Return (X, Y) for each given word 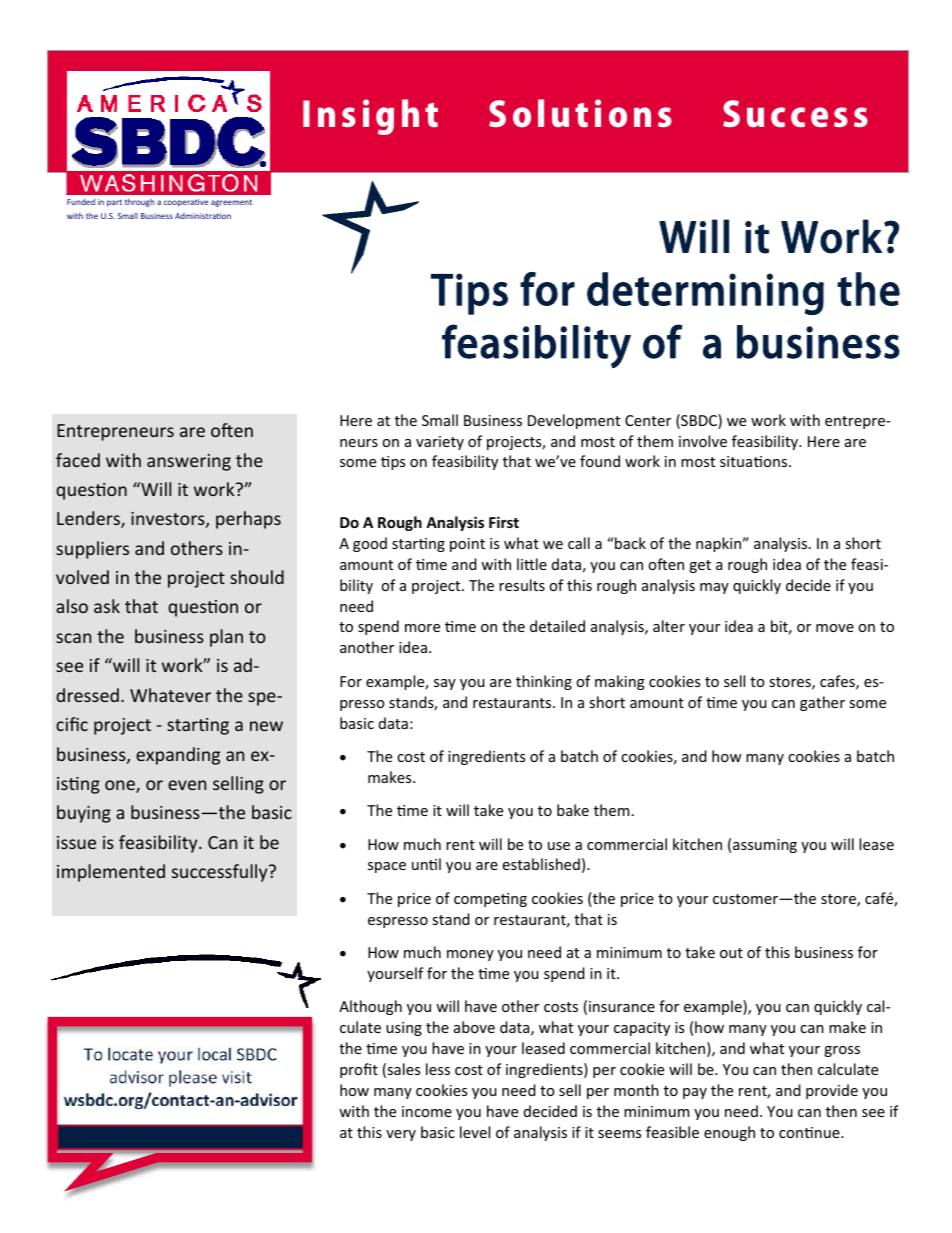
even (187, 785)
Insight (370, 117)
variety (440, 443)
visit (237, 1077)
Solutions (580, 113)
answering (189, 462)
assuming (765, 846)
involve (703, 441)
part (114, 203)
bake (573, 810)
